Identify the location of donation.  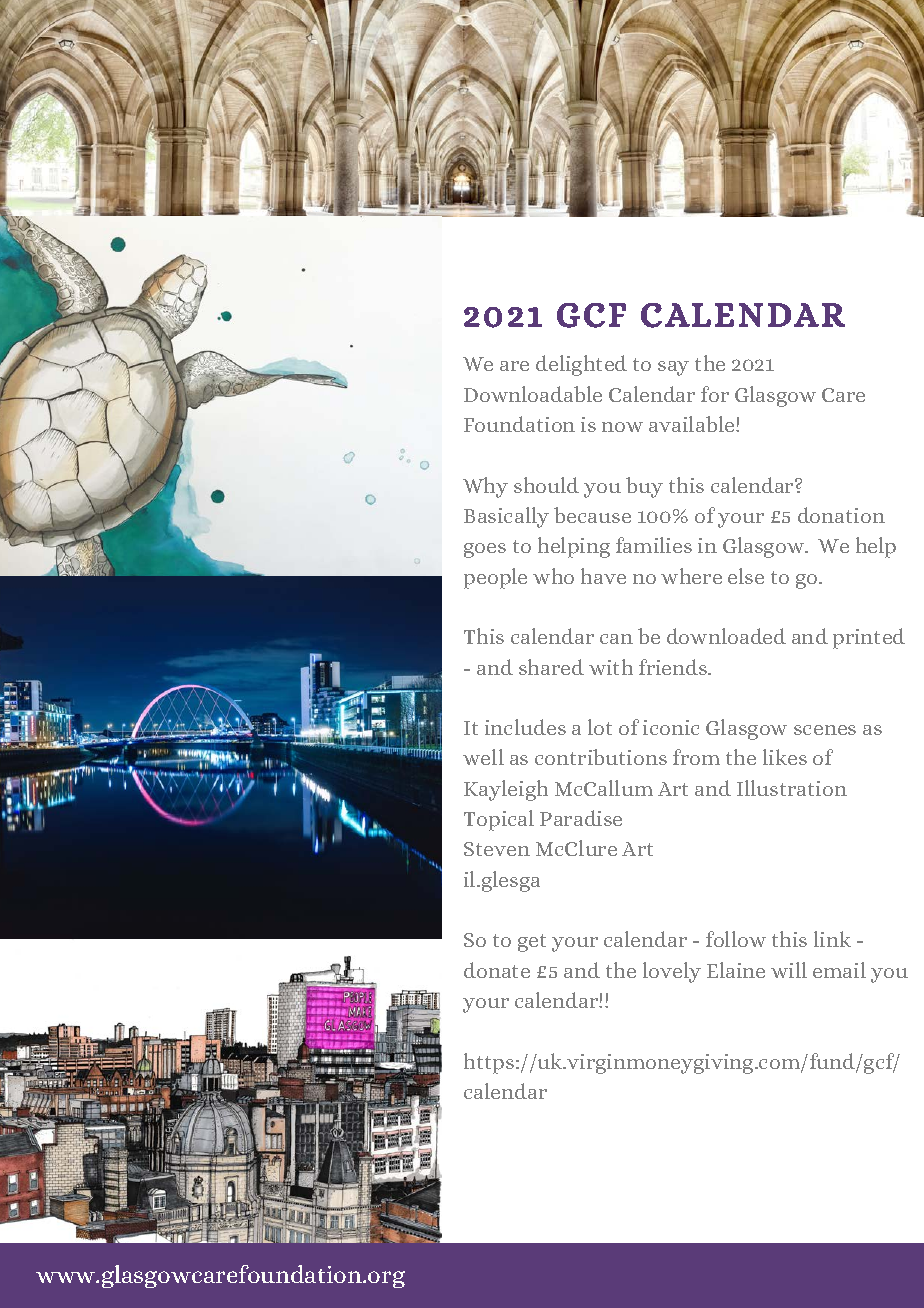
(841, 515).
